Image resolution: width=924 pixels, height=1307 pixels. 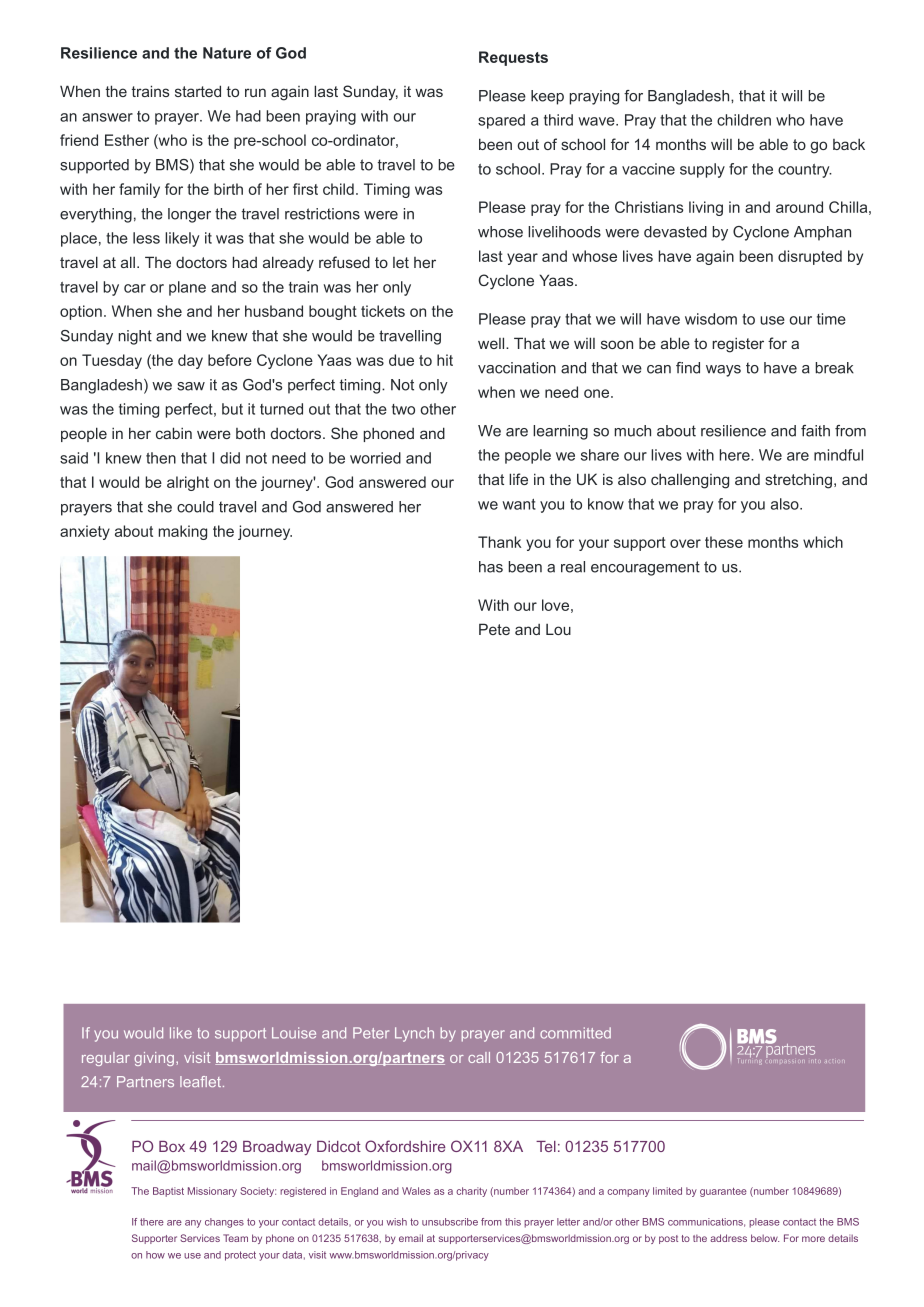 What do you see at coordinates (161, 458) in the screenshot?
I see `then` at bounding box center [161, 458].
